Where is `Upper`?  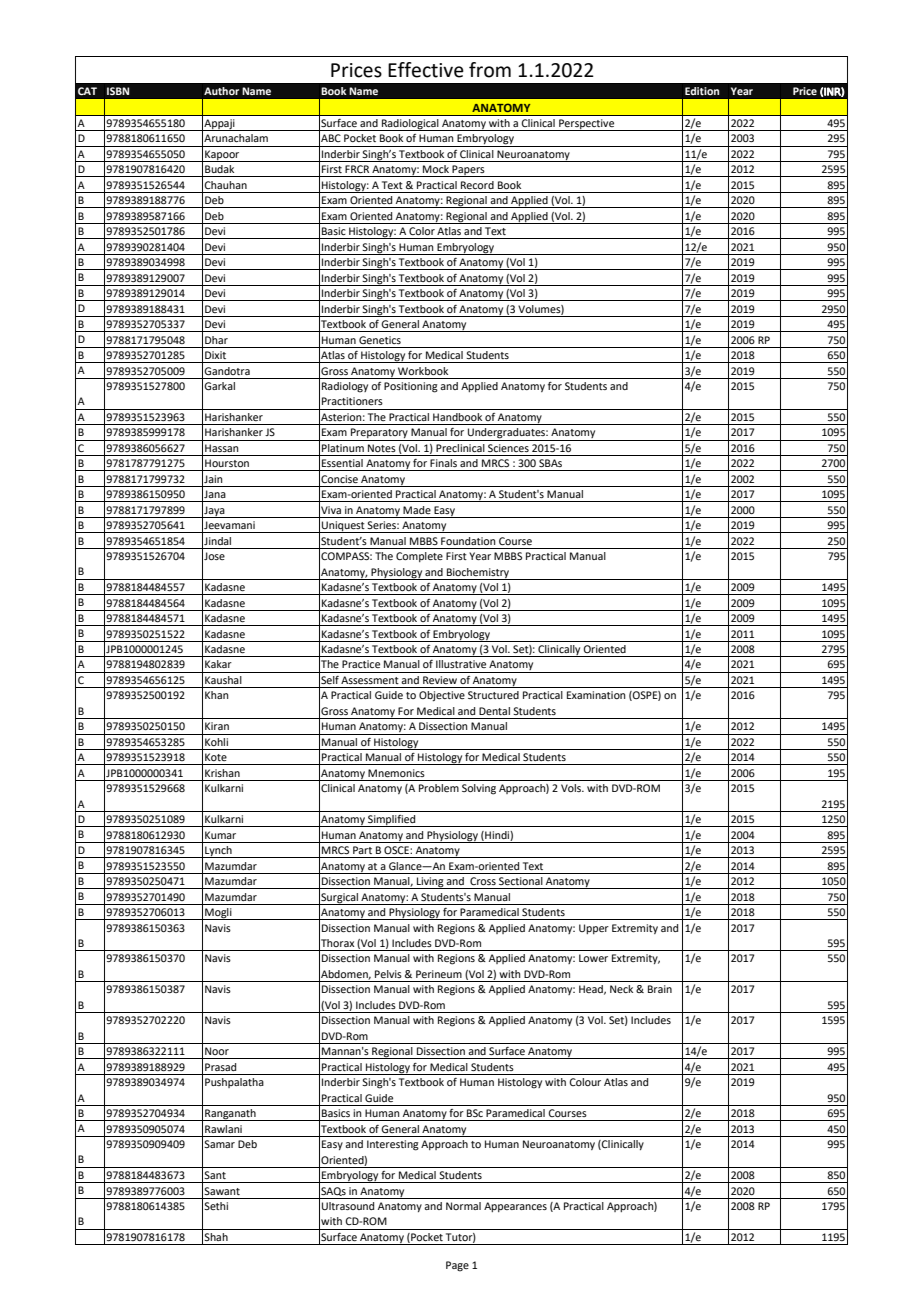
Upper is located at coordinates (594, 929).
